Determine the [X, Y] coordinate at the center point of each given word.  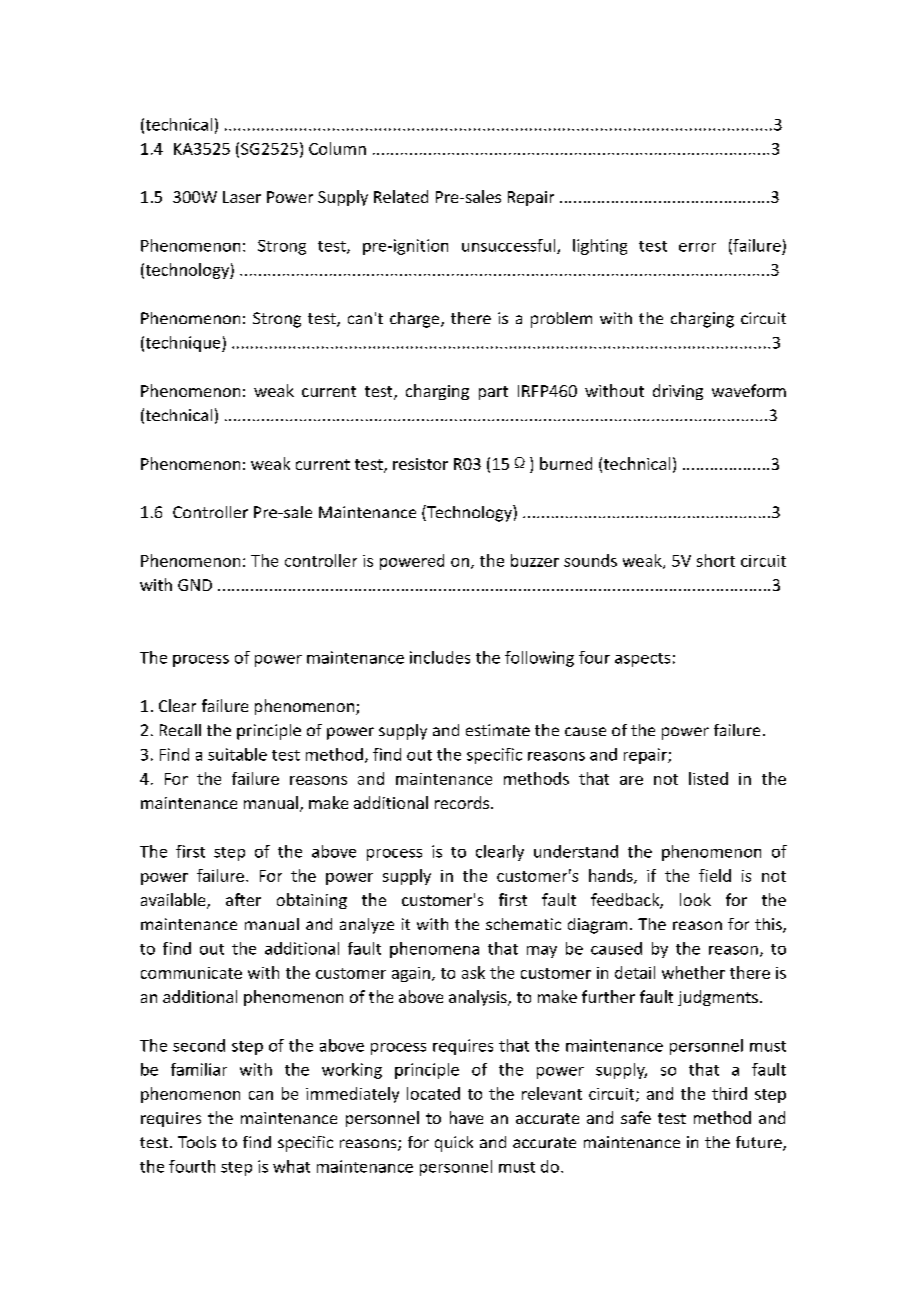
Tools [197, 1142]
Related [401, 196]
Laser [242, 197]
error [697, 247]
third [729, 1093]
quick [454, 1144]
